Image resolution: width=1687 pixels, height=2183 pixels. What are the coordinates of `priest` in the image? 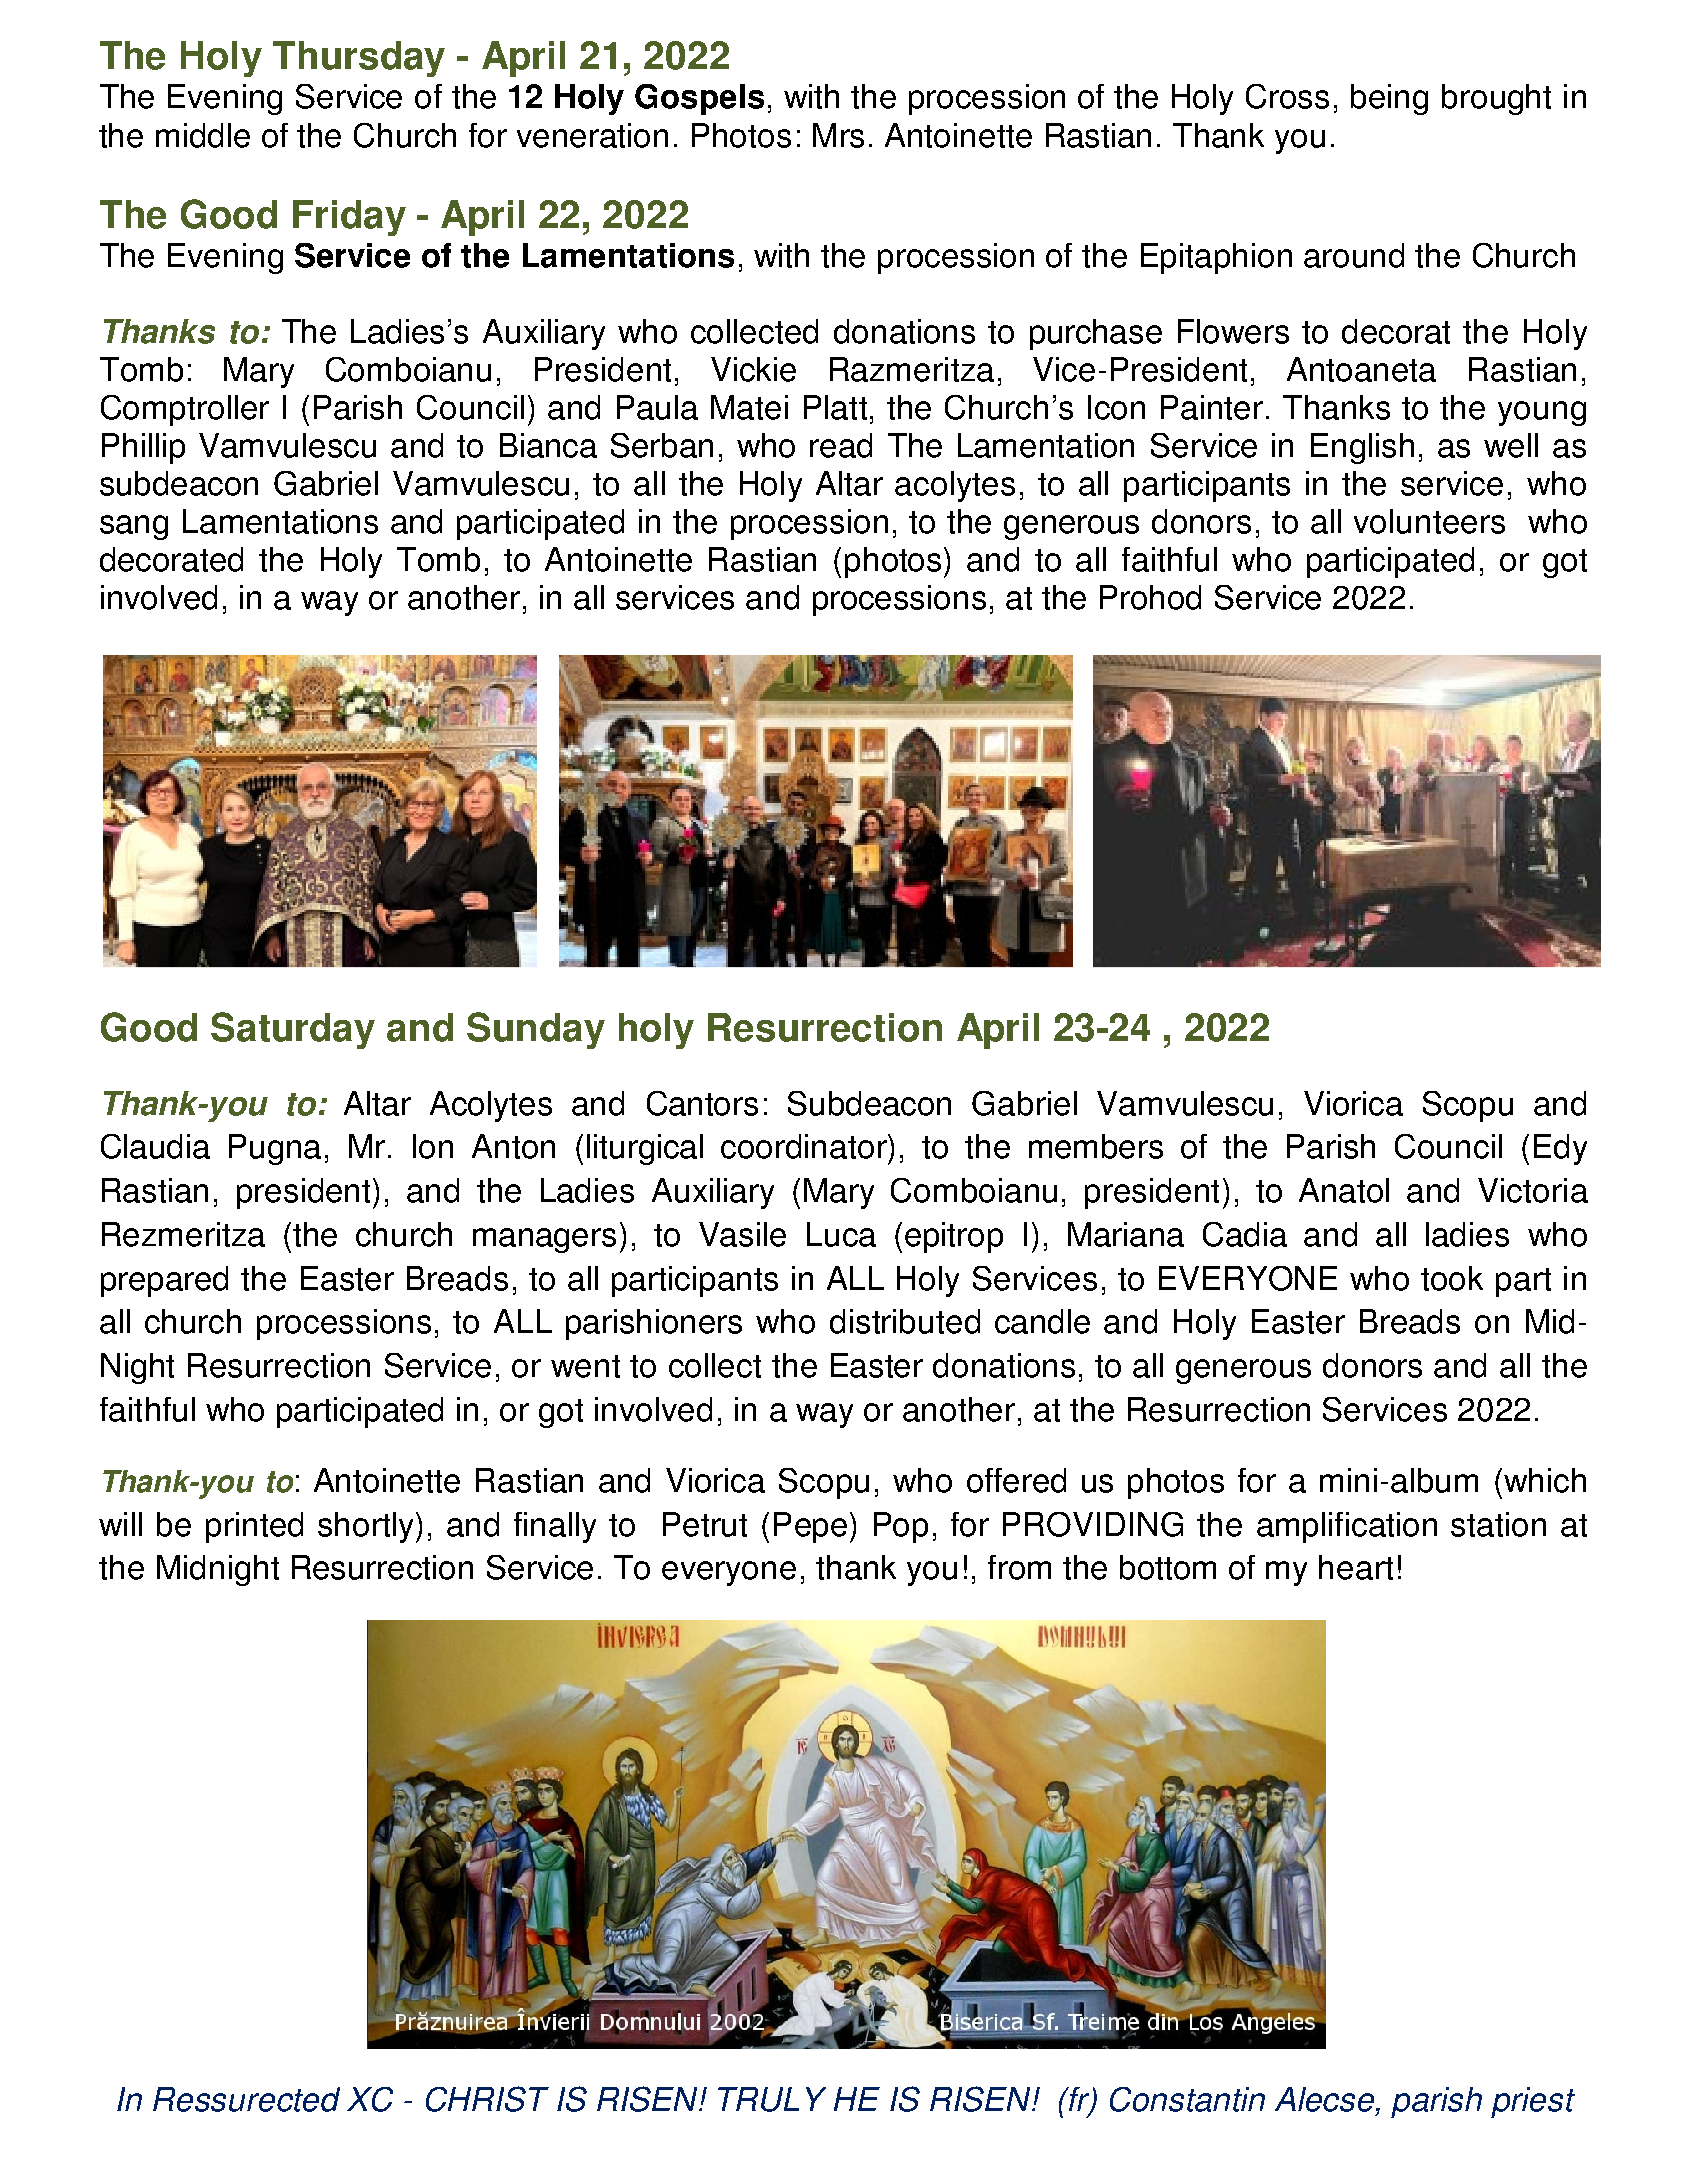 It's located at (1533, 2102).
